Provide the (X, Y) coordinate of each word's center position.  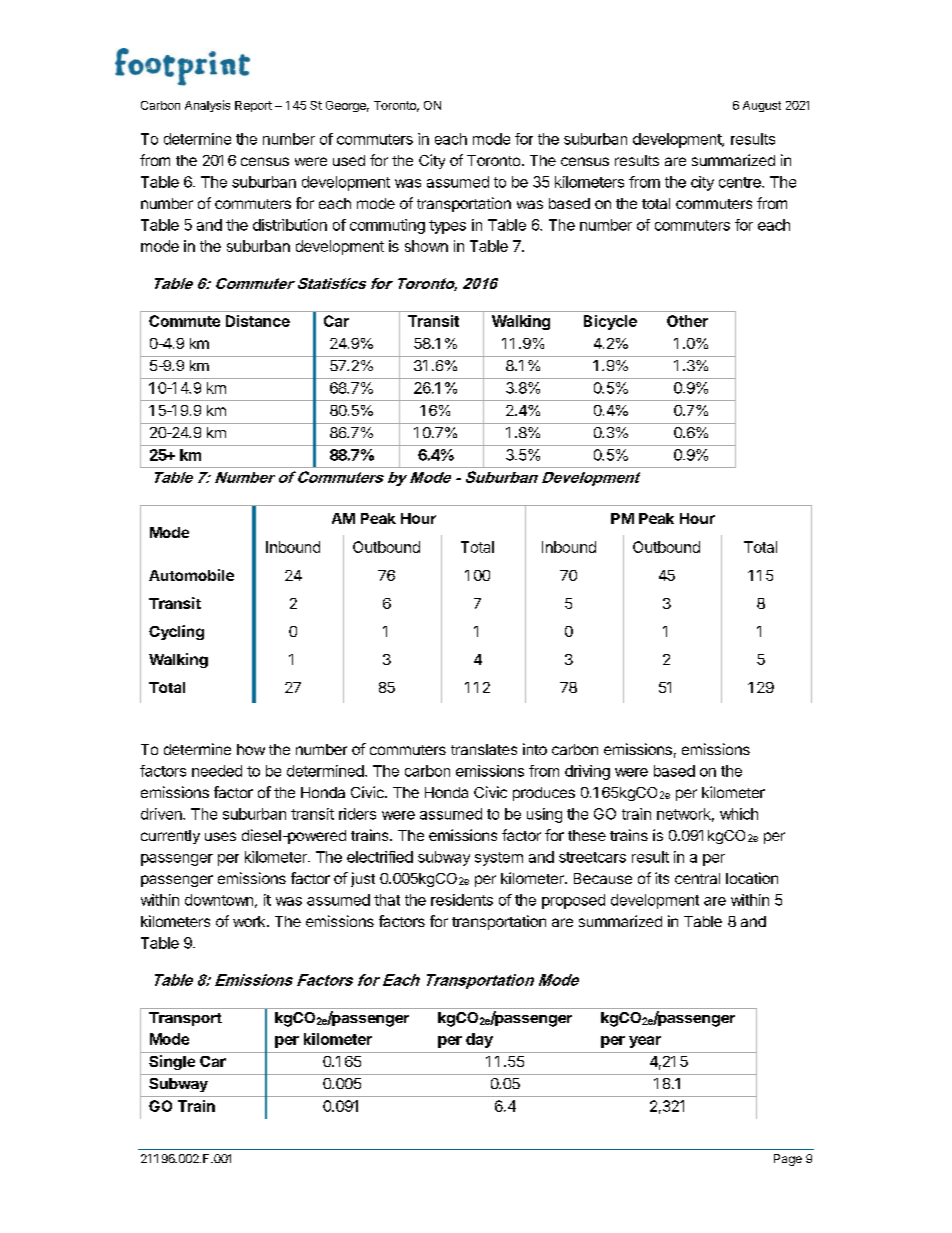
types (447, 227)
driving (587, 772)
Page (788, 1160)
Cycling (176, 632)
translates (484, 749)
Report (253, 106)
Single (172, 1062)
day (479, 1040)
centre (741, 182)
